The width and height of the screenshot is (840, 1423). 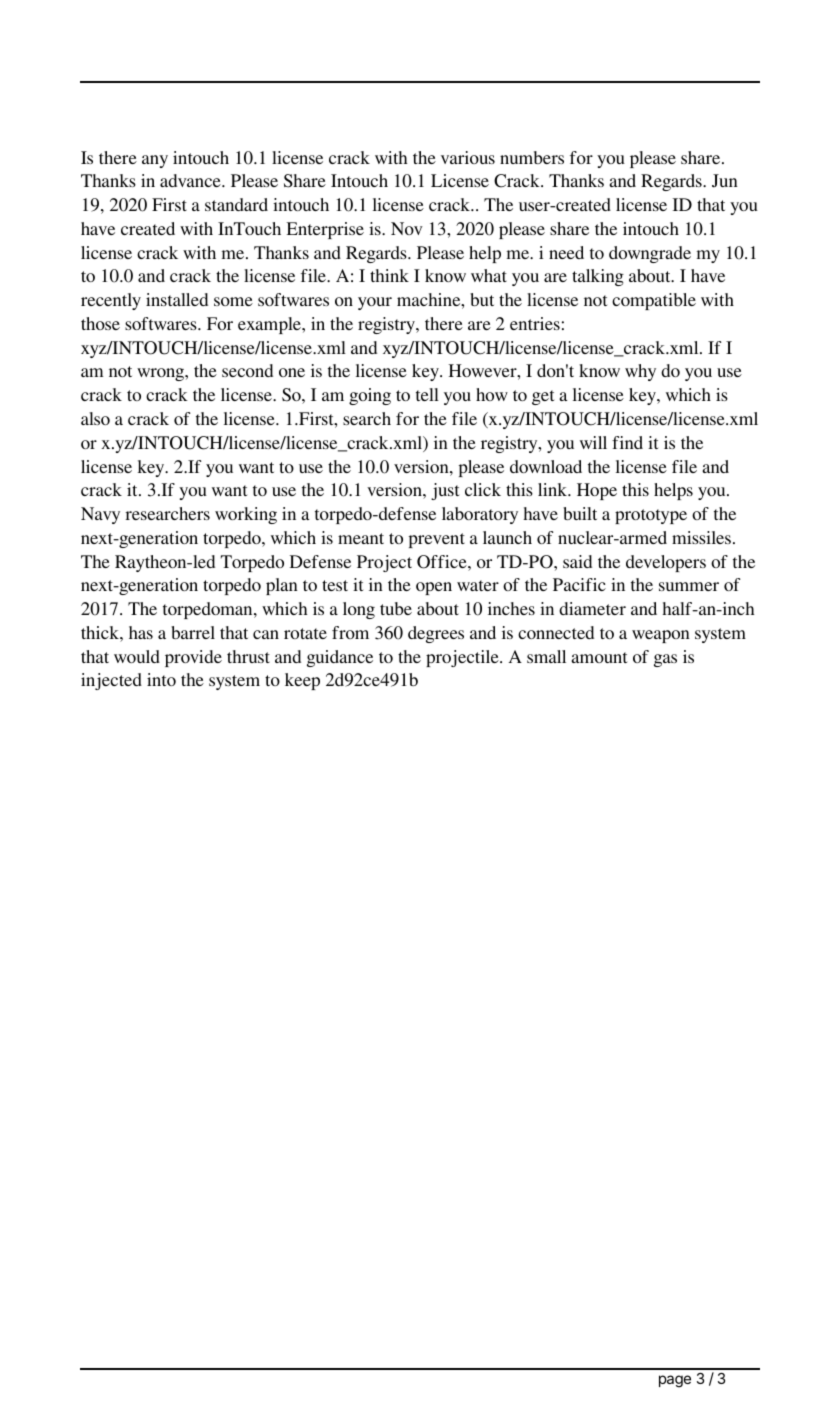 I want to click on keep, so click(x=302, y=681).
